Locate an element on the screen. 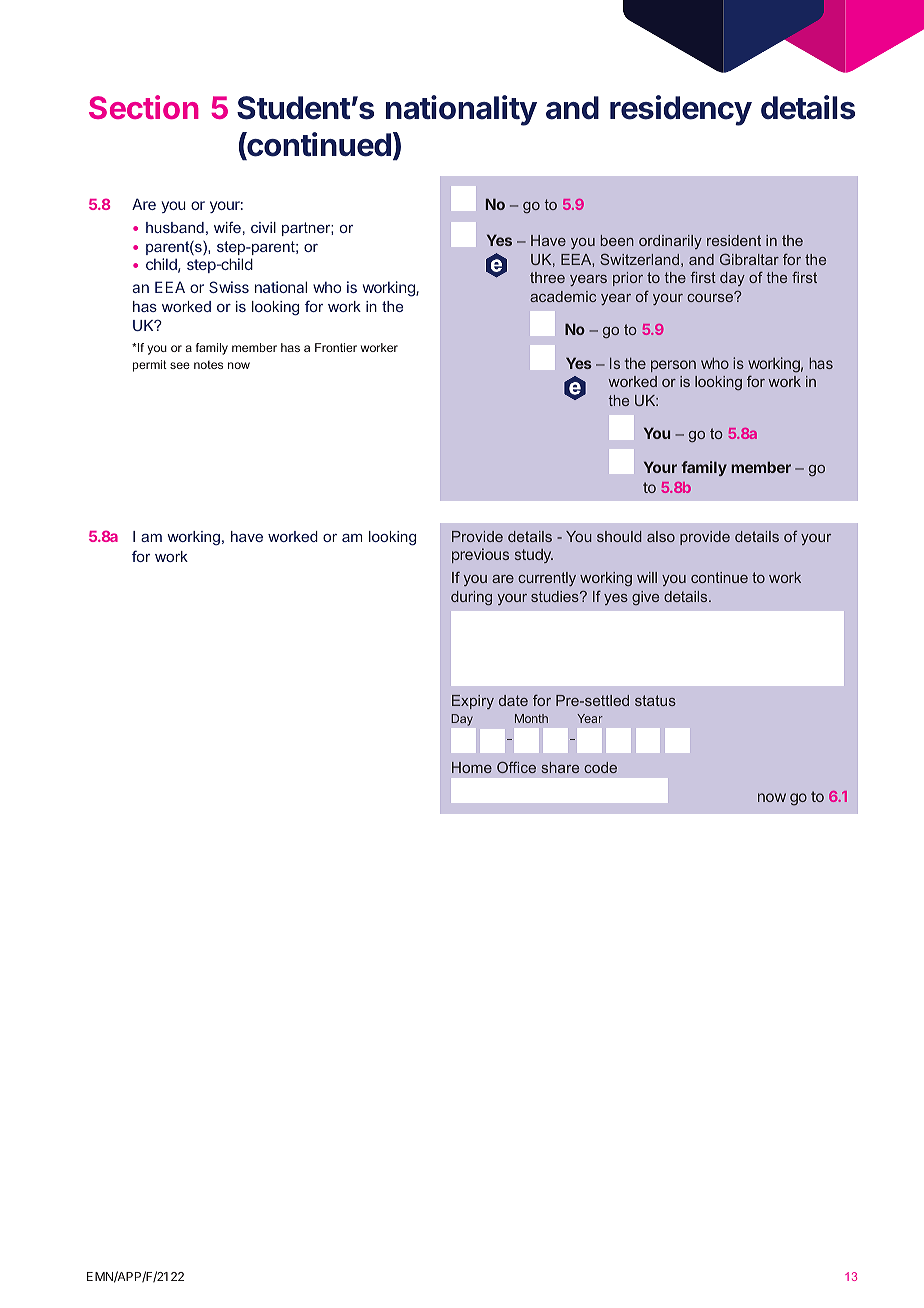 The height and width of the screenshot is (1308, 924). Home is located at coordinates (472, 767).
